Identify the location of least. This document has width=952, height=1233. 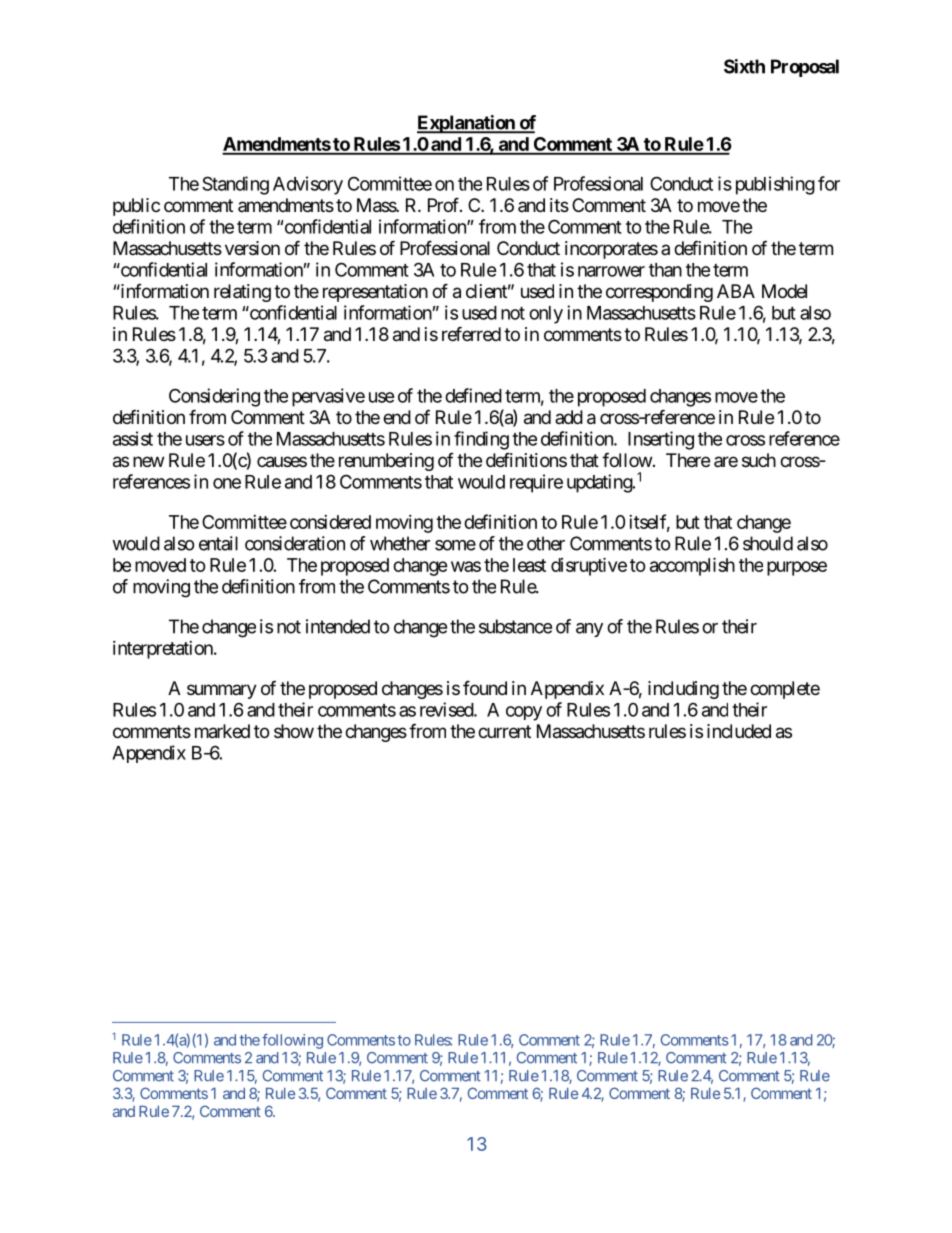
(529, 565).
